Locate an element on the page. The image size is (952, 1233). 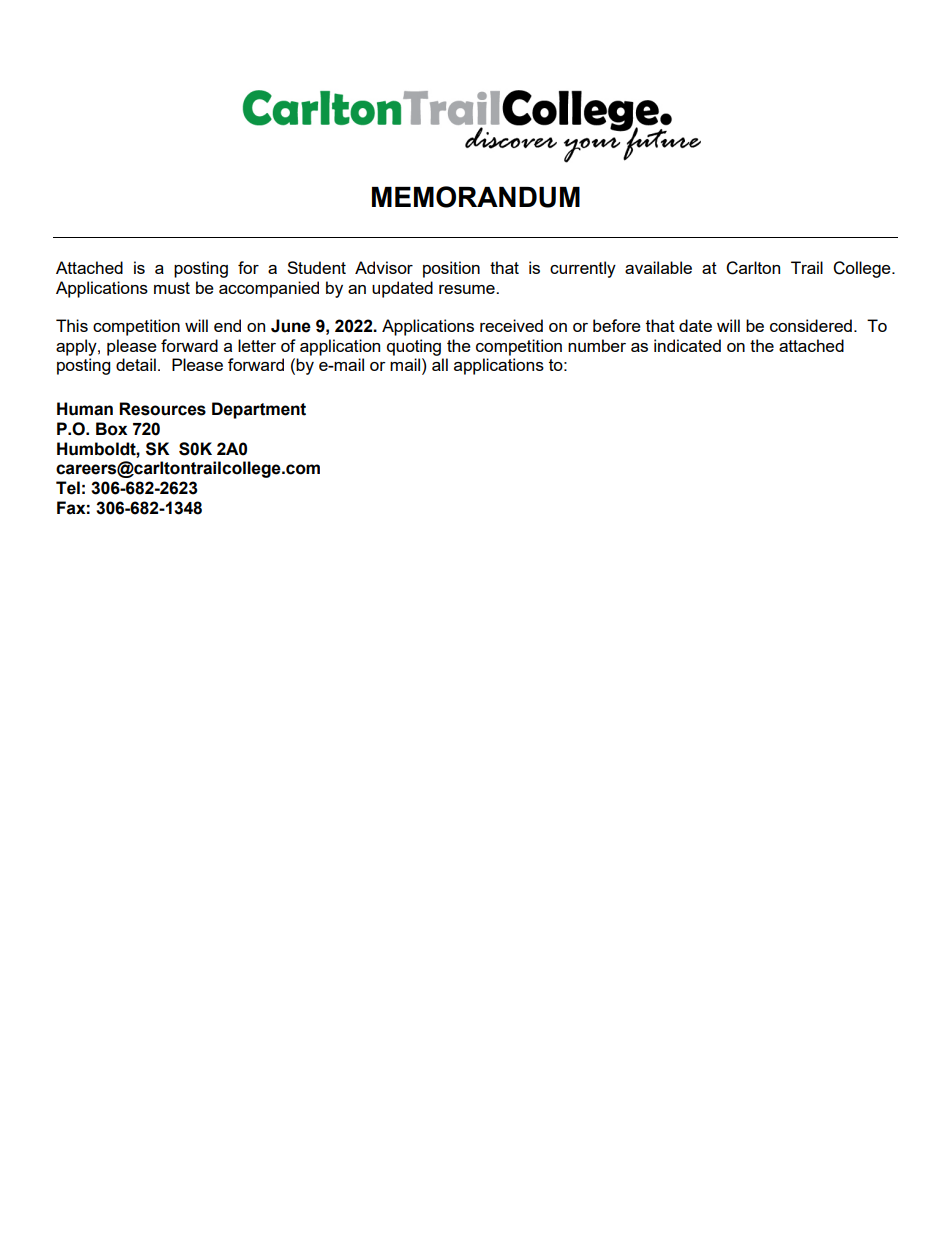
MEMORANDUM is located at coordinates (476, 197).
